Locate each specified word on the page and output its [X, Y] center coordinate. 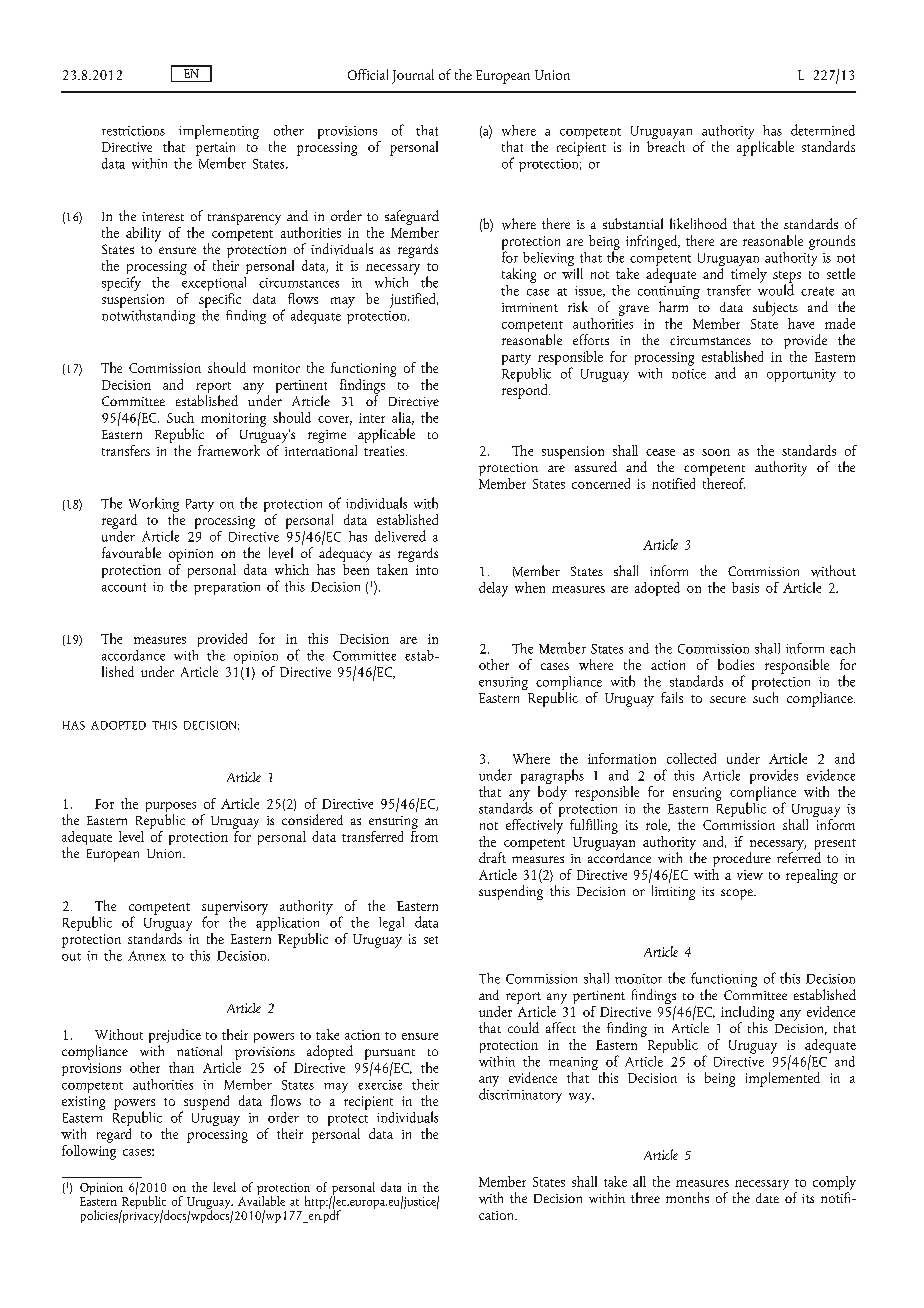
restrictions [133, 131]
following [89, 1151]
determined [823, 130]
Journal [413, 76]
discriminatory [520, 1094]
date [767, 1198]
